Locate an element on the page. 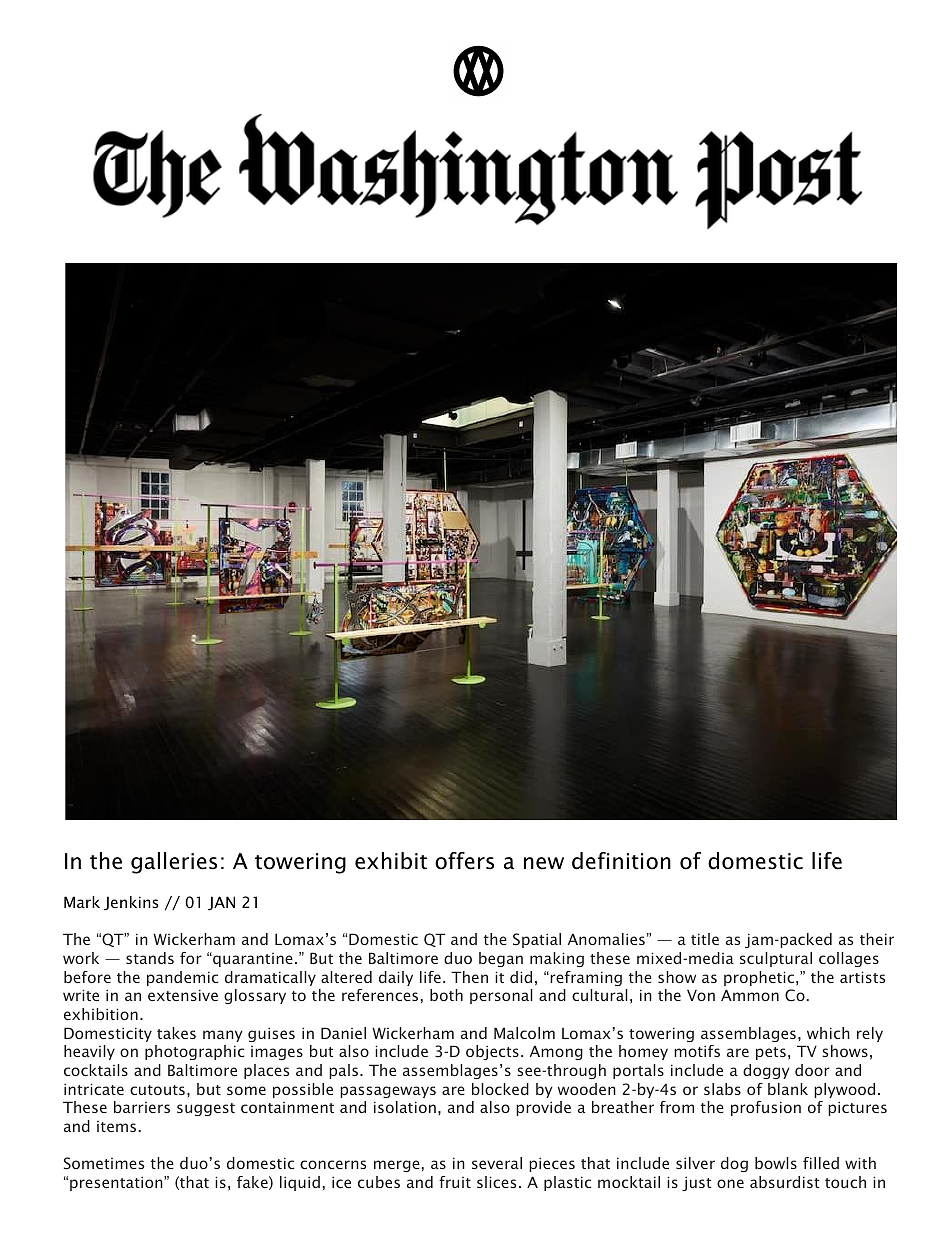 This image has width=952, height=1233. presentation is located at coordinates (117, 1183).
